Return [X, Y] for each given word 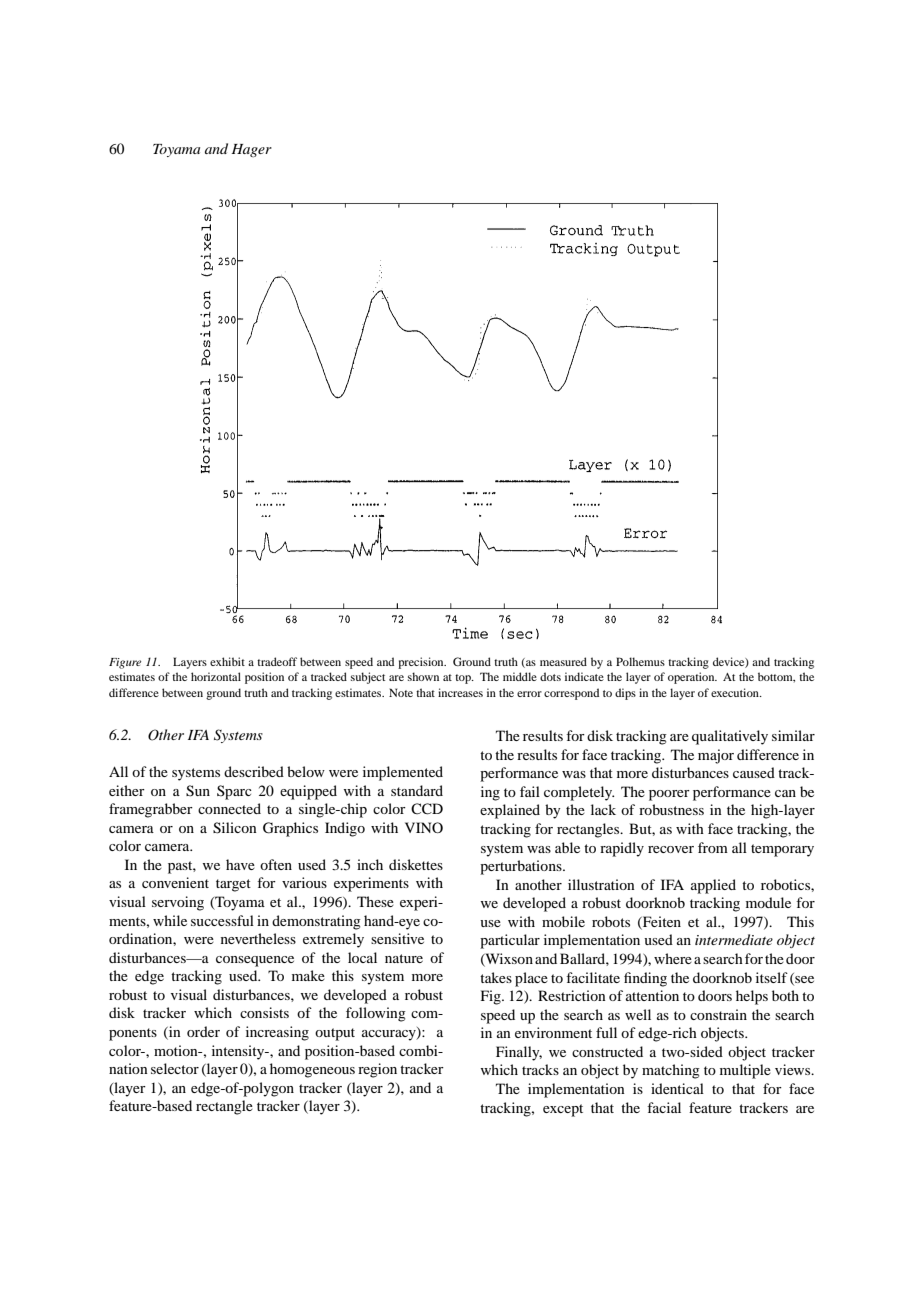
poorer [669, 795]
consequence [255, 961]
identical [677, 1088]
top [464, 679]
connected [229, 808]
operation [692, 678]
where [673, 958]
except [563, 1110]
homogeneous [312, 1070]
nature [404, 958]
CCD [427, 809]
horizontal [216, 676]
